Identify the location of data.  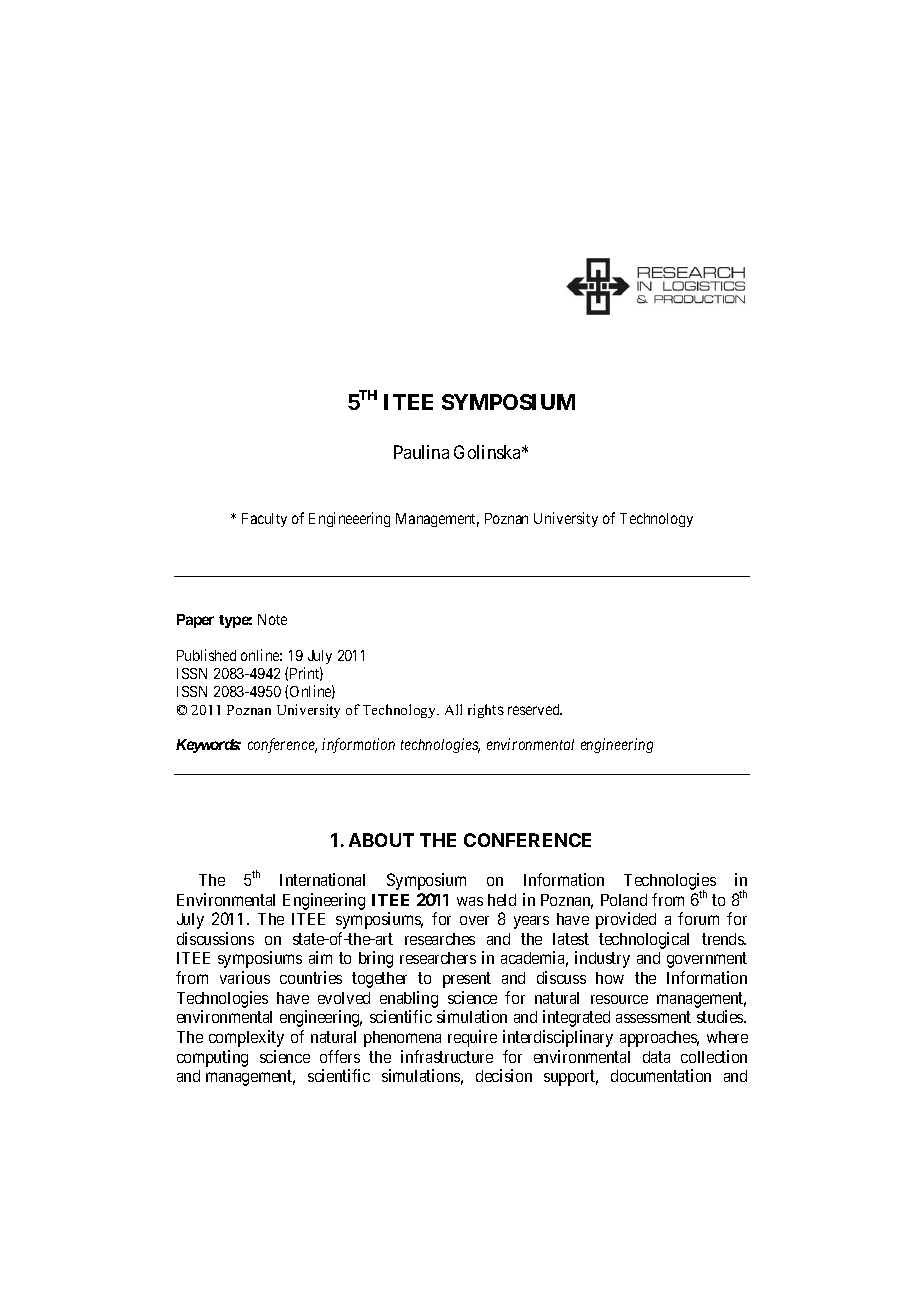
(656, 1057).
